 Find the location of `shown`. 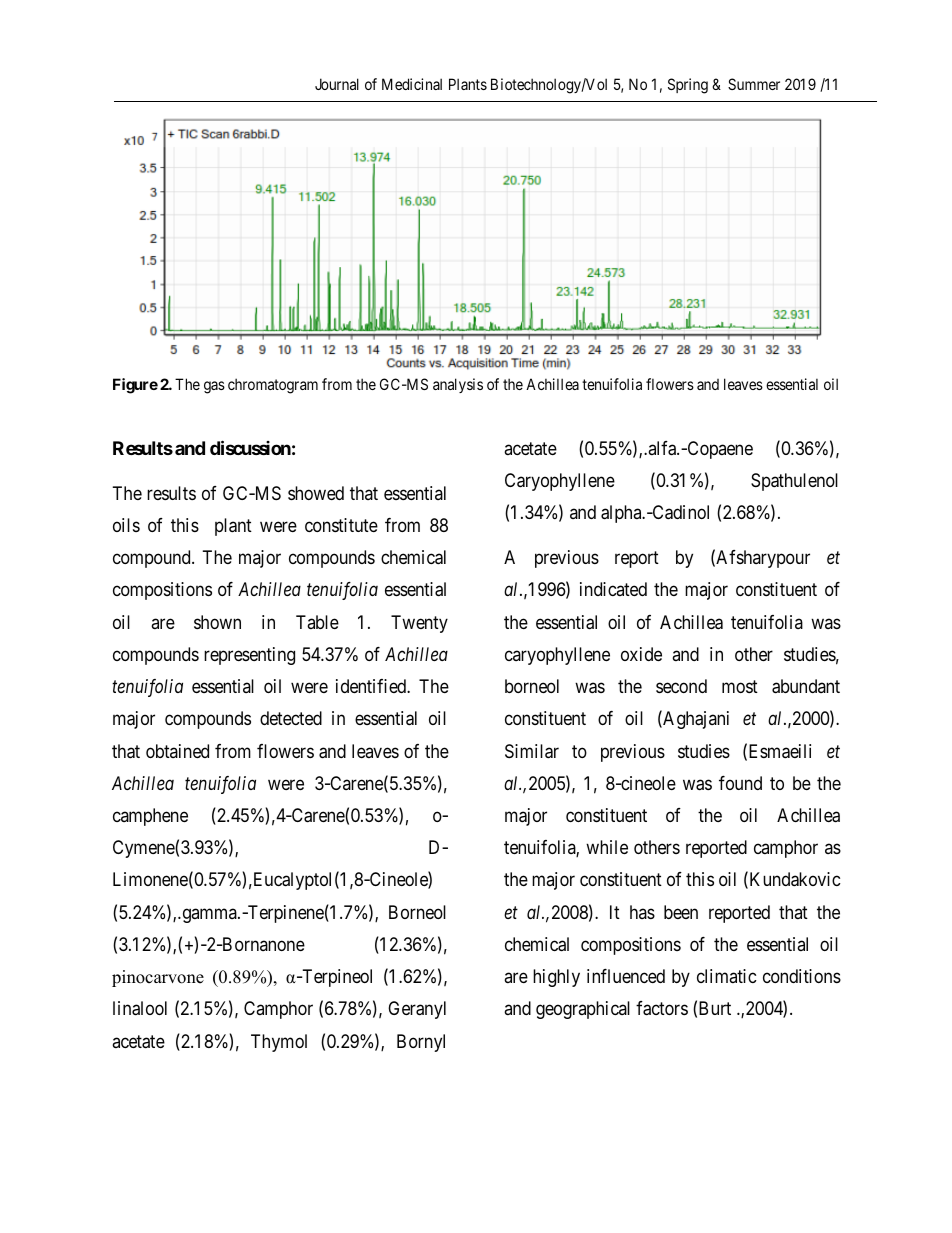

shown is located at coordinates (217, 622).
